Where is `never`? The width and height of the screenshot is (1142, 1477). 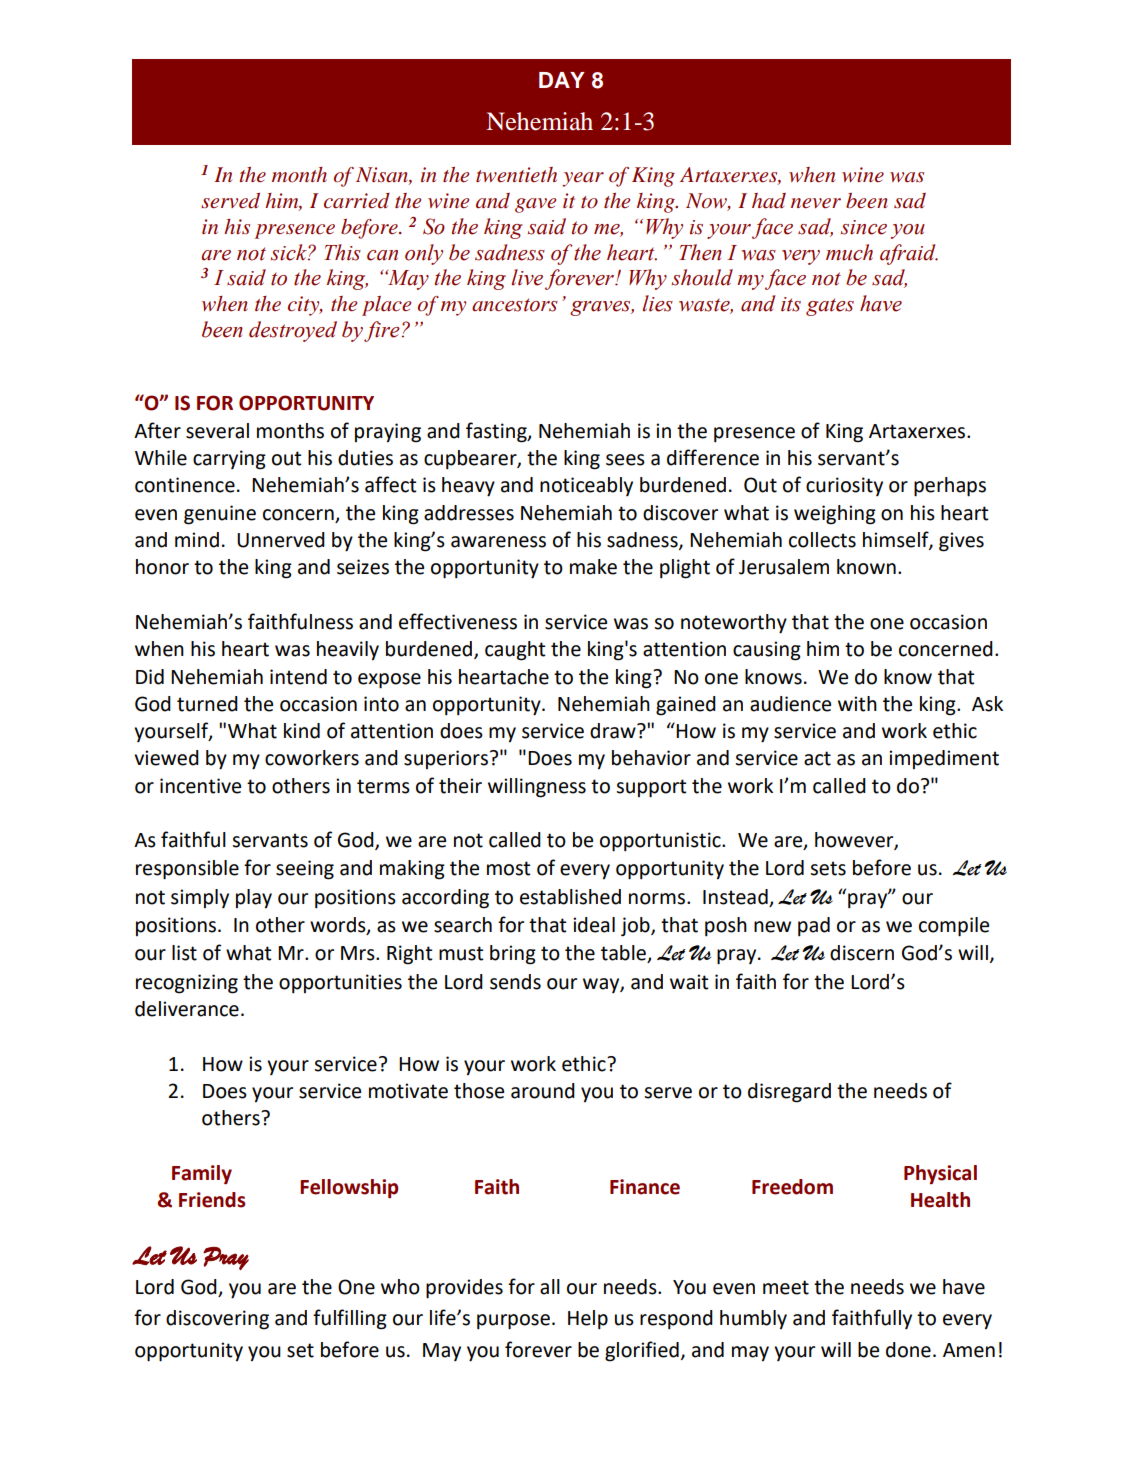 never is located at coordinates (816, 203).
